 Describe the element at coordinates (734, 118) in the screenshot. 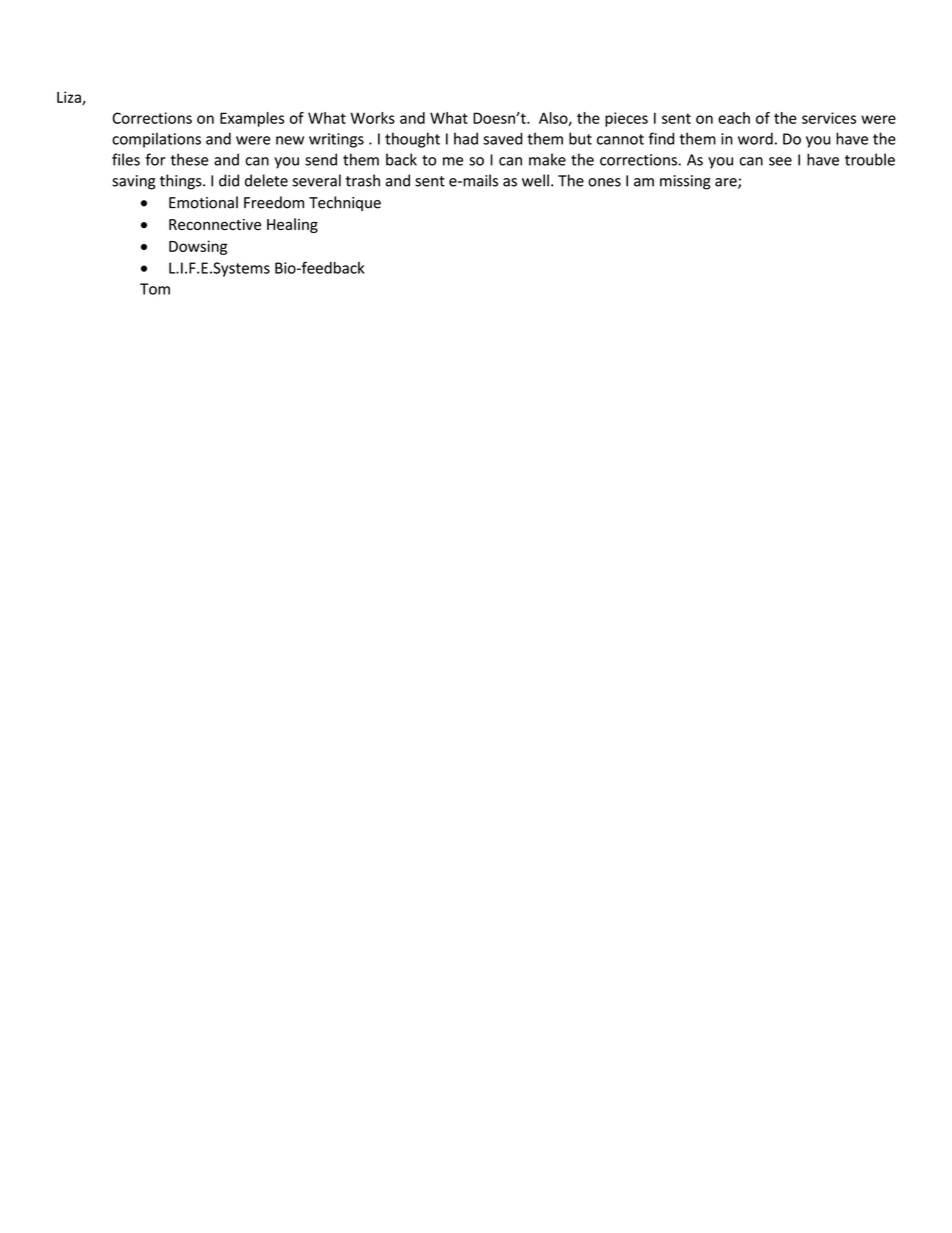

I see `each` at that location.
